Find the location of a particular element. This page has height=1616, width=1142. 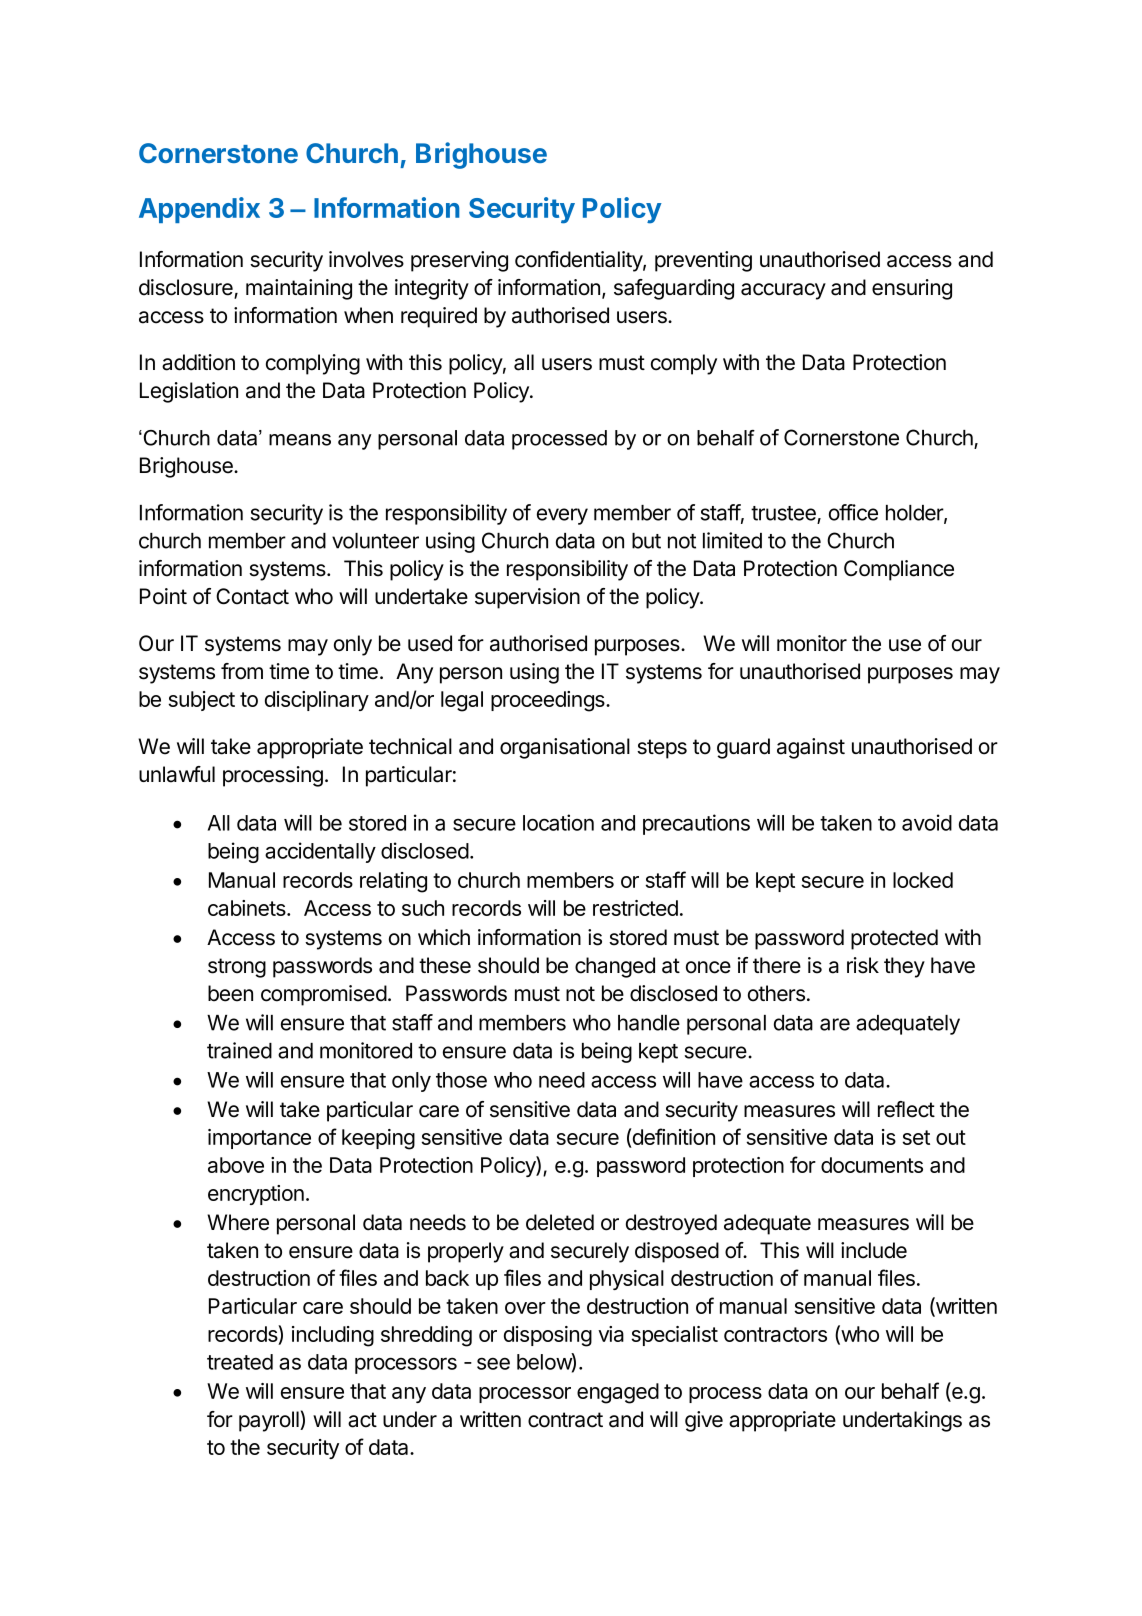

treated is located at coordinates (240, 1362).
